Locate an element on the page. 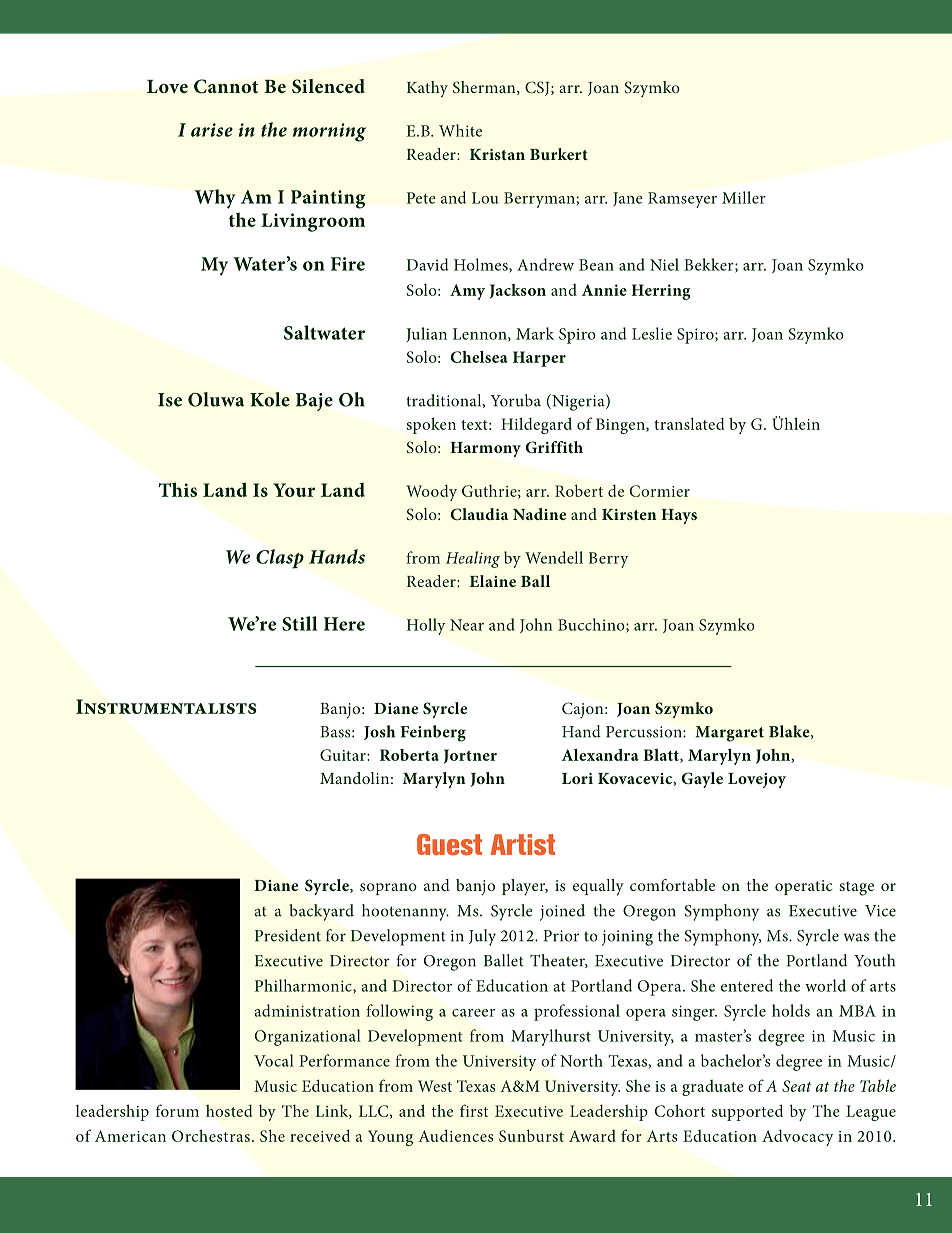  Seat is located at coordinates (796, 1086).
